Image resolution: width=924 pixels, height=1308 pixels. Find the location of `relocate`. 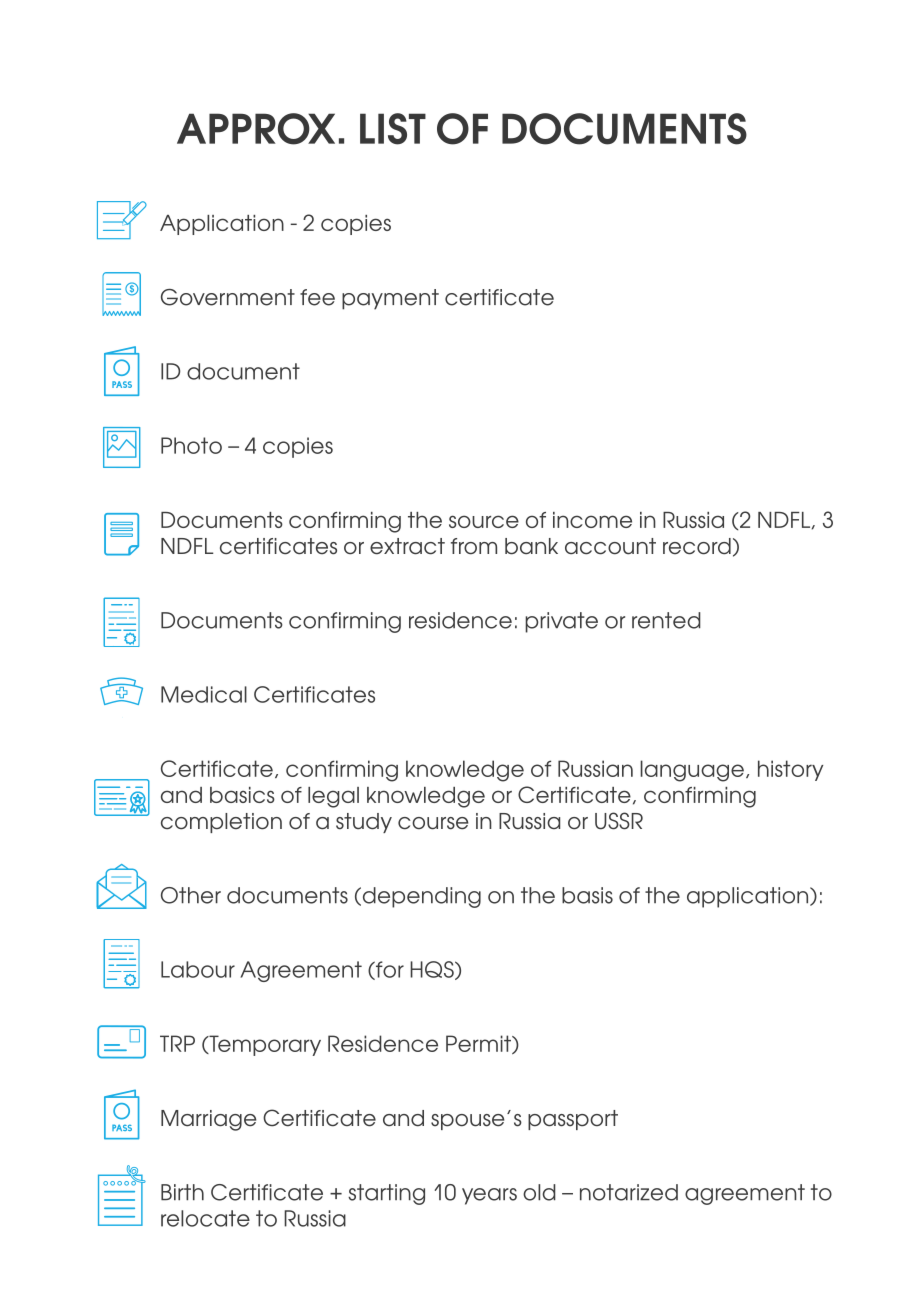

relocate is located at coordinates (205, 1218).
